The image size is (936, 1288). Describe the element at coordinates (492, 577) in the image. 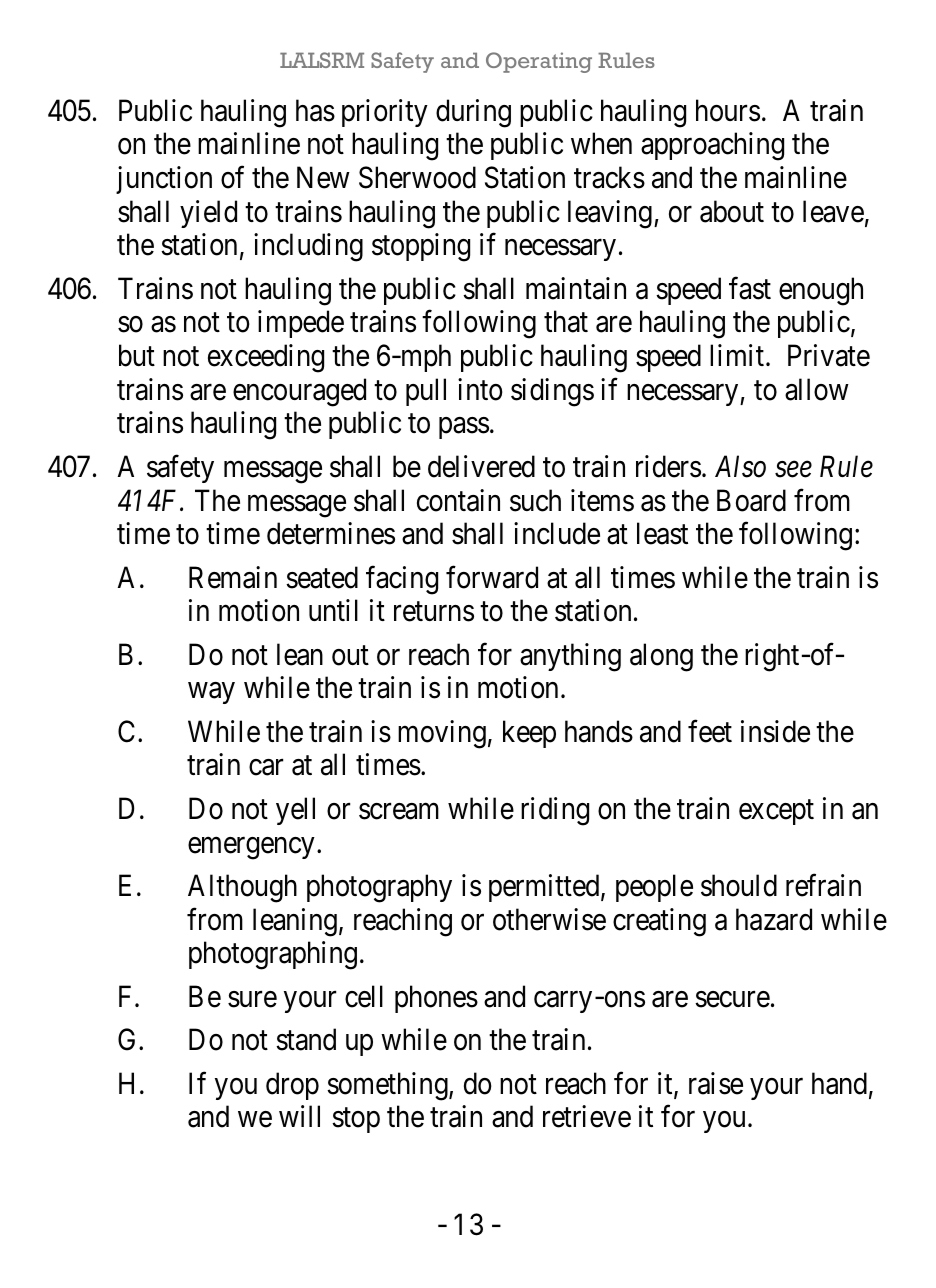

I see `forward` at that location.
